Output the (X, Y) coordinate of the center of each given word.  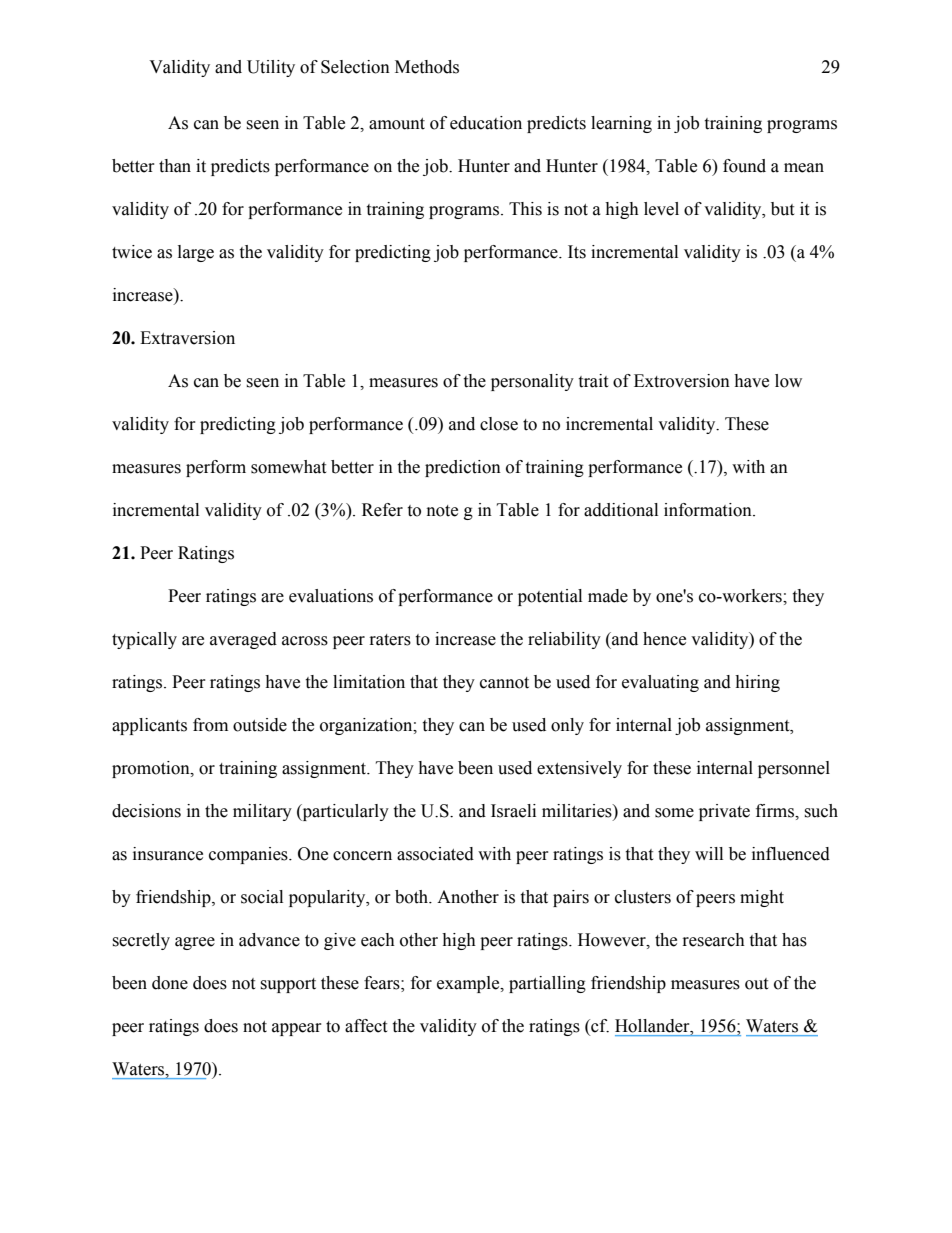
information (709, 510)
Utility (271, 68)
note (442, 511)
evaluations (331, 596)
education (486, 123)
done (170, 983)
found (744, 166)
